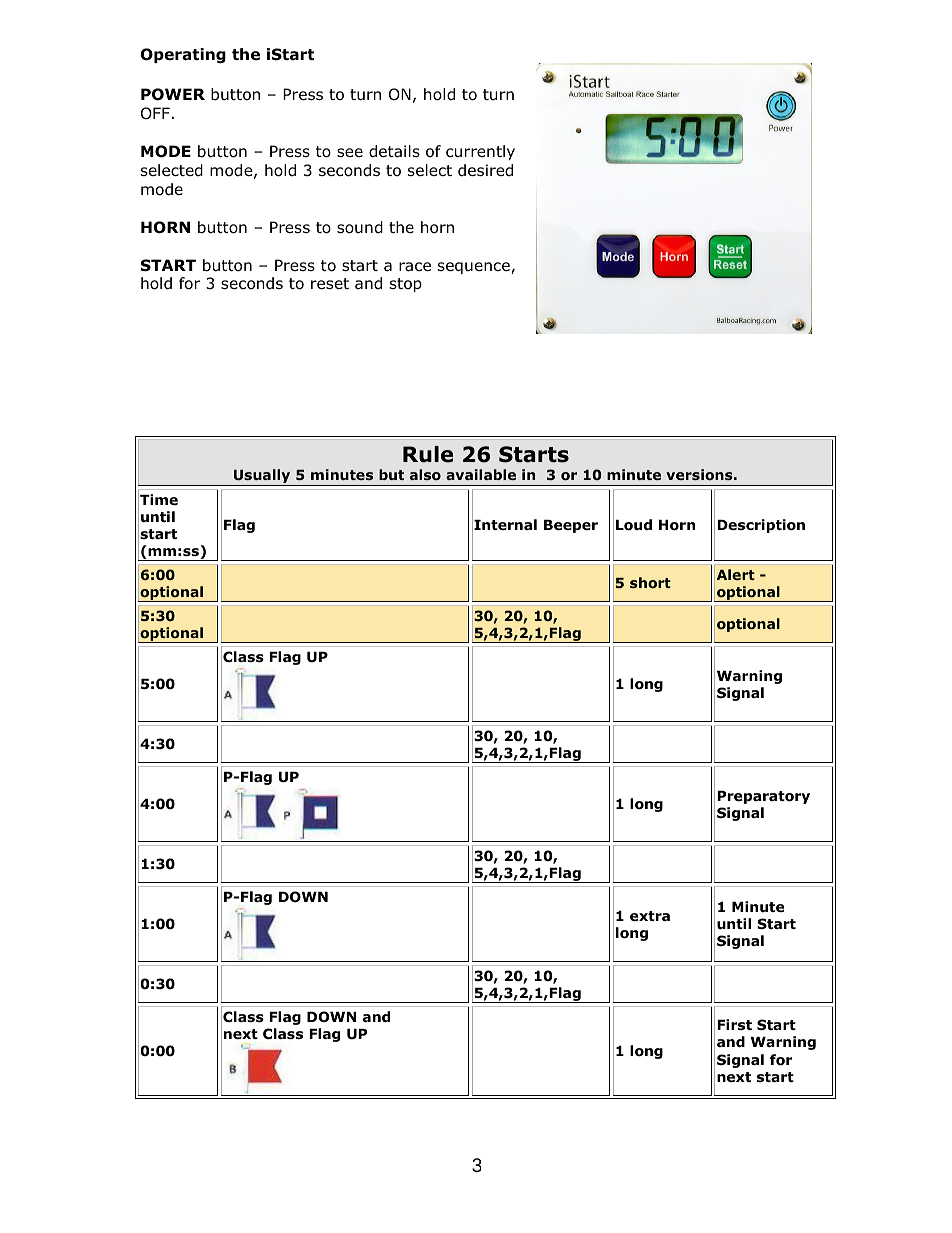 This screenshot has height=1233, width=952. Describe the element at coordinates (634, 525) in the screenshot. I see `Loud` at that location.
